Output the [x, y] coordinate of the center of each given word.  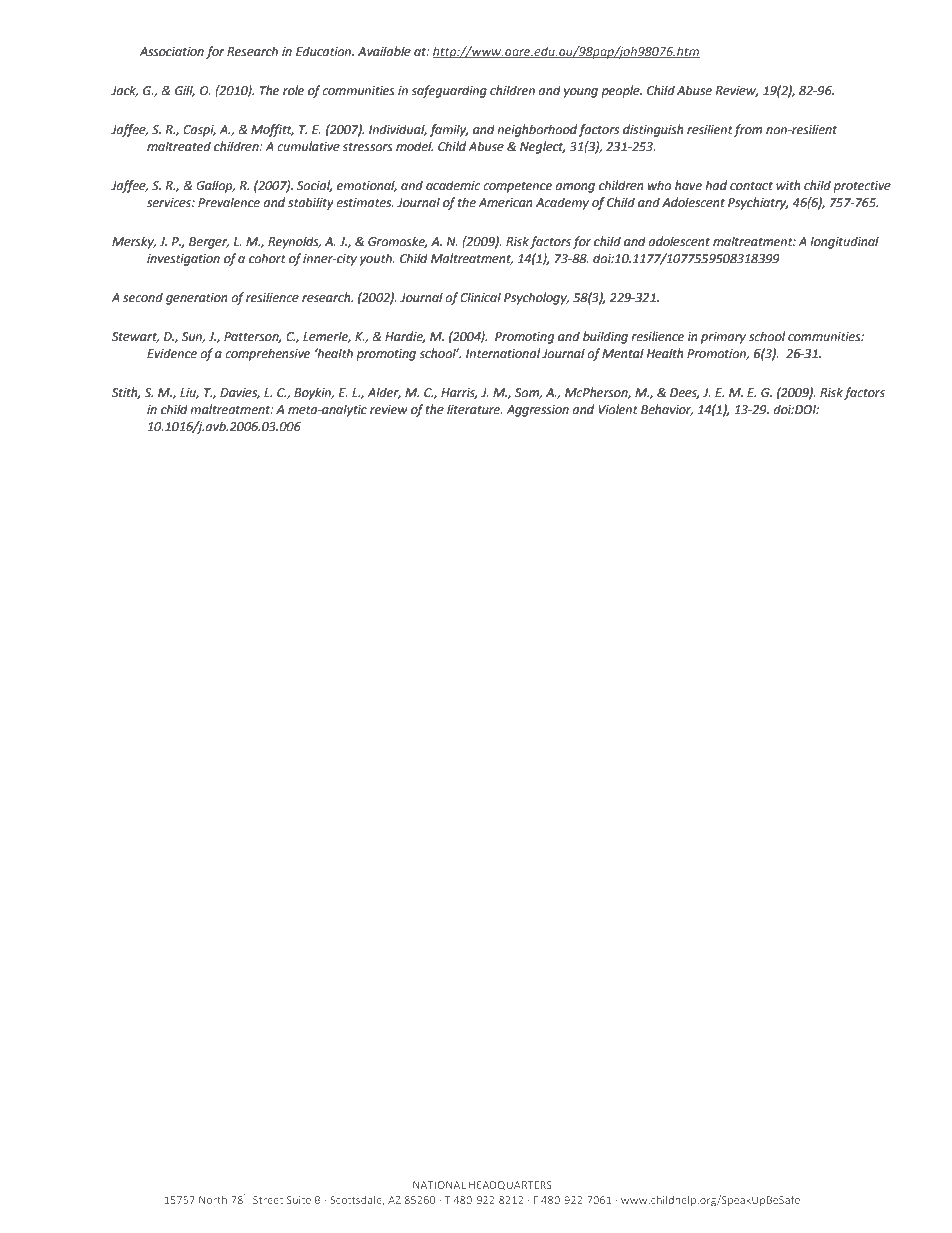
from [748, 130]
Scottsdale [357, 1201]
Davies [240, 393]
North [213, 1200]
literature [474, 409]
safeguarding [449, 91]
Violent [618, 409]
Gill [185, 91]
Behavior [667, 410]
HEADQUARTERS [510, 1185]
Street [268, 1200]
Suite [299, 1200]
